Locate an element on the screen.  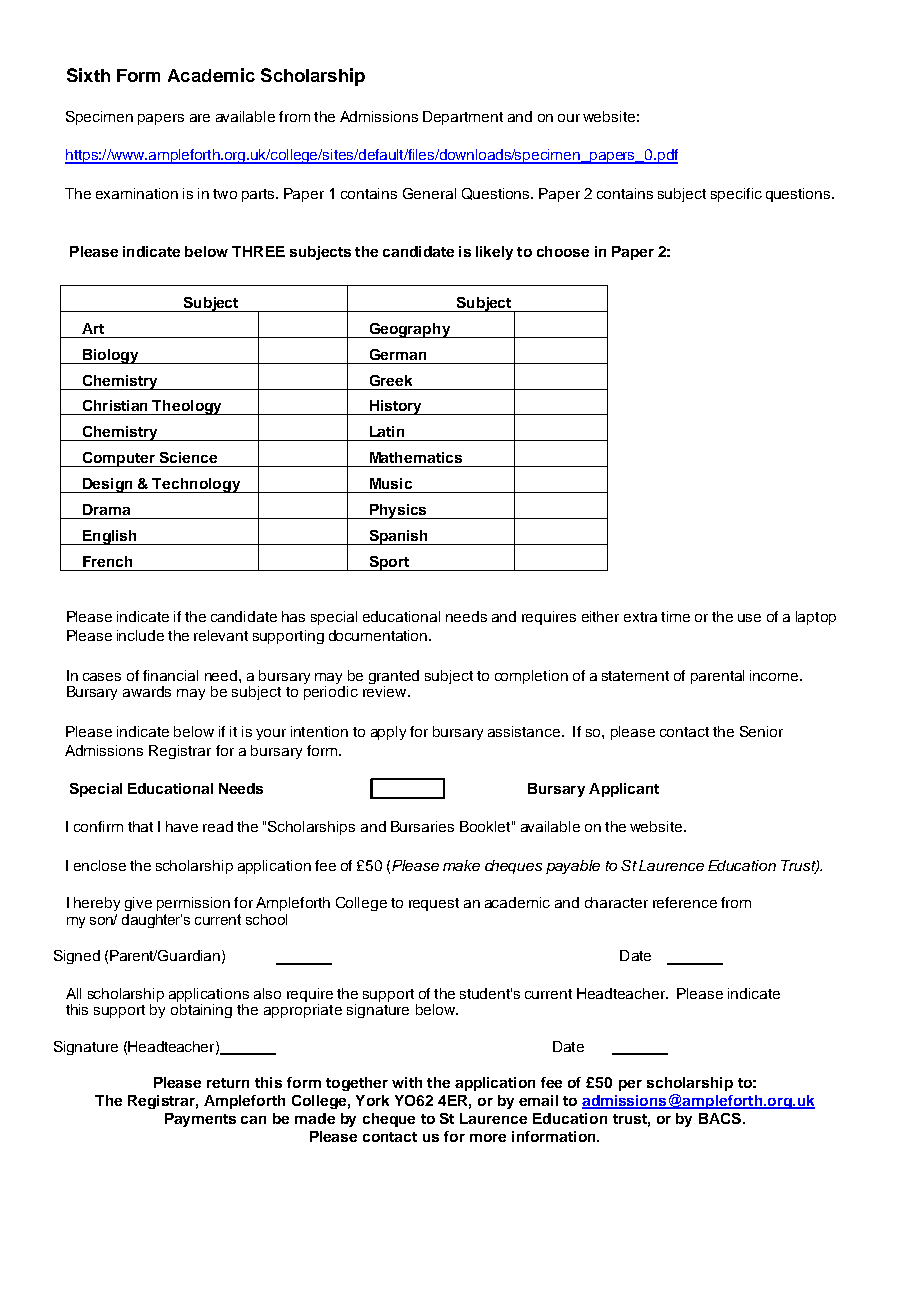
reference is located at coordinates (685, 902).
